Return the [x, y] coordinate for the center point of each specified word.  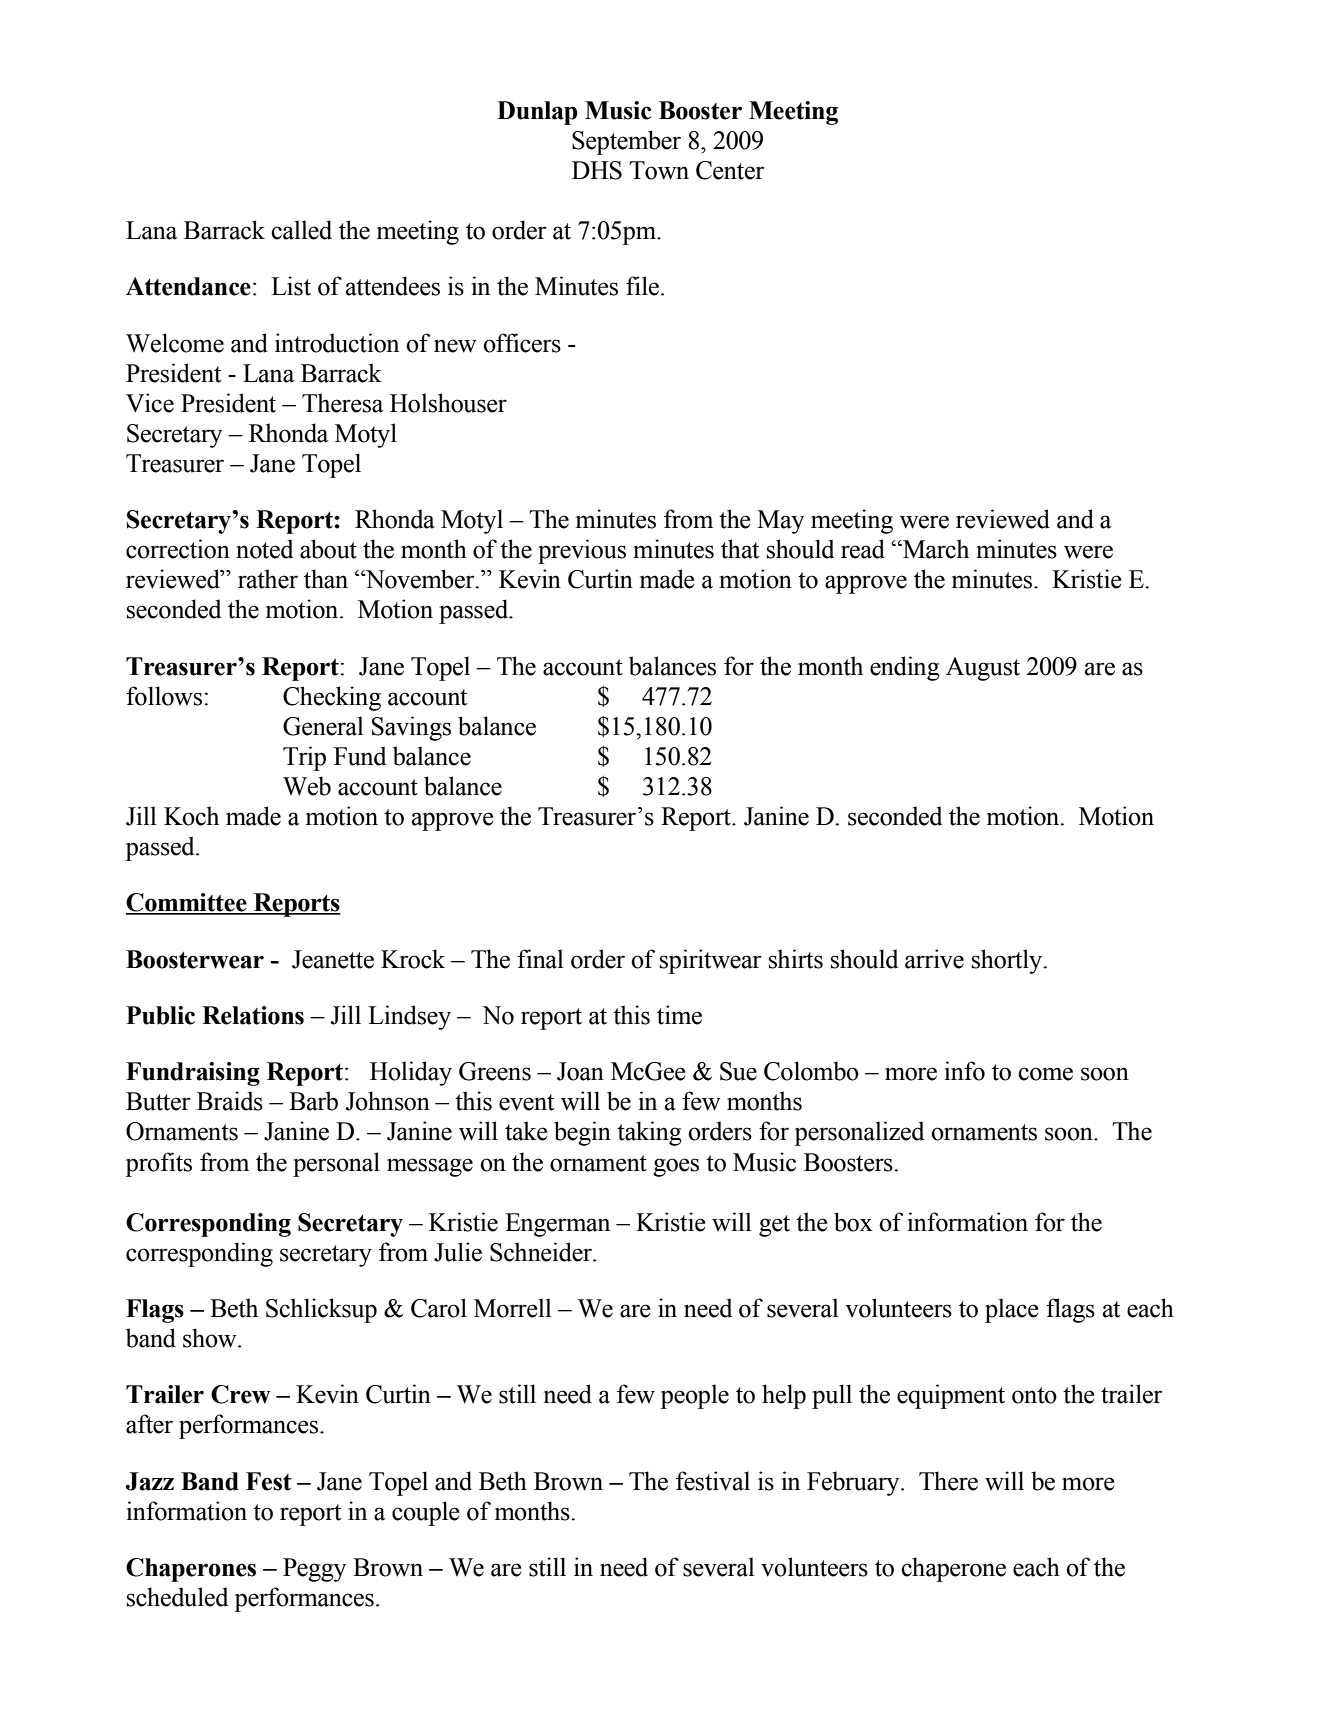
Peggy [314, 1570]
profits [158, 1164]
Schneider [542, 1252]
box [853, 1222]
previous [582, 551]
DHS [597, 170]
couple [426, 1513]
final [540, 959]
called [301, 230]
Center [730, 170]
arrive [934, 959]
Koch [191, 816]
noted [264, 549]
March [935, 549]
